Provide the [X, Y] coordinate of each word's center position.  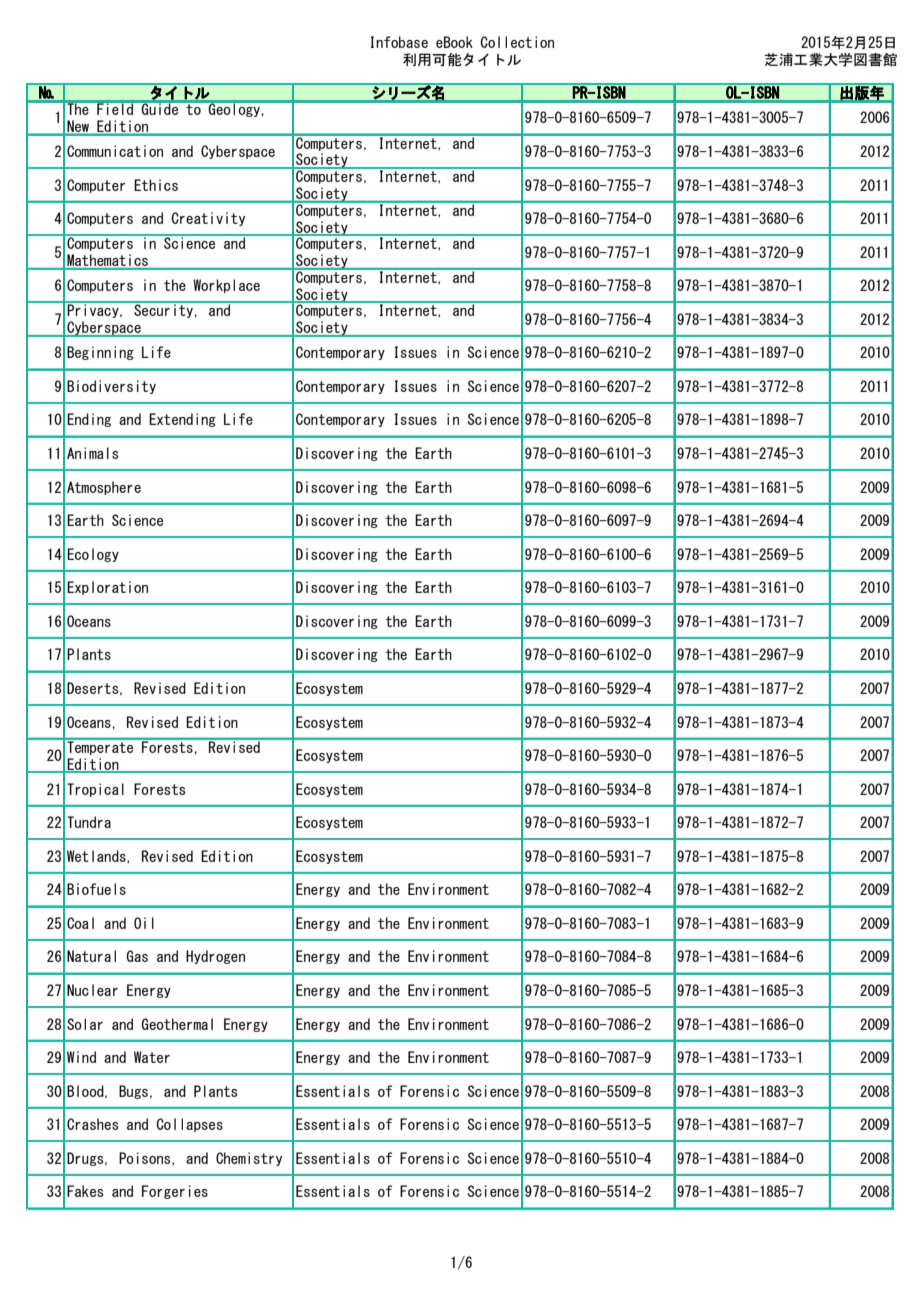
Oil [144, 923]
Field [115, 108]
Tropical [95, 790]
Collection [517, 42]
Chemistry [249, 1159]
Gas [137, 956]
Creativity [208, 219]
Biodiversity [111, 387]
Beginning [100, 353]
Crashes [92, 1124]
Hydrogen [215, 957]
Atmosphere [104, 488]
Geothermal [177, 1024]
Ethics [156, 185]
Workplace [226, 286]
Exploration [107, 588]
